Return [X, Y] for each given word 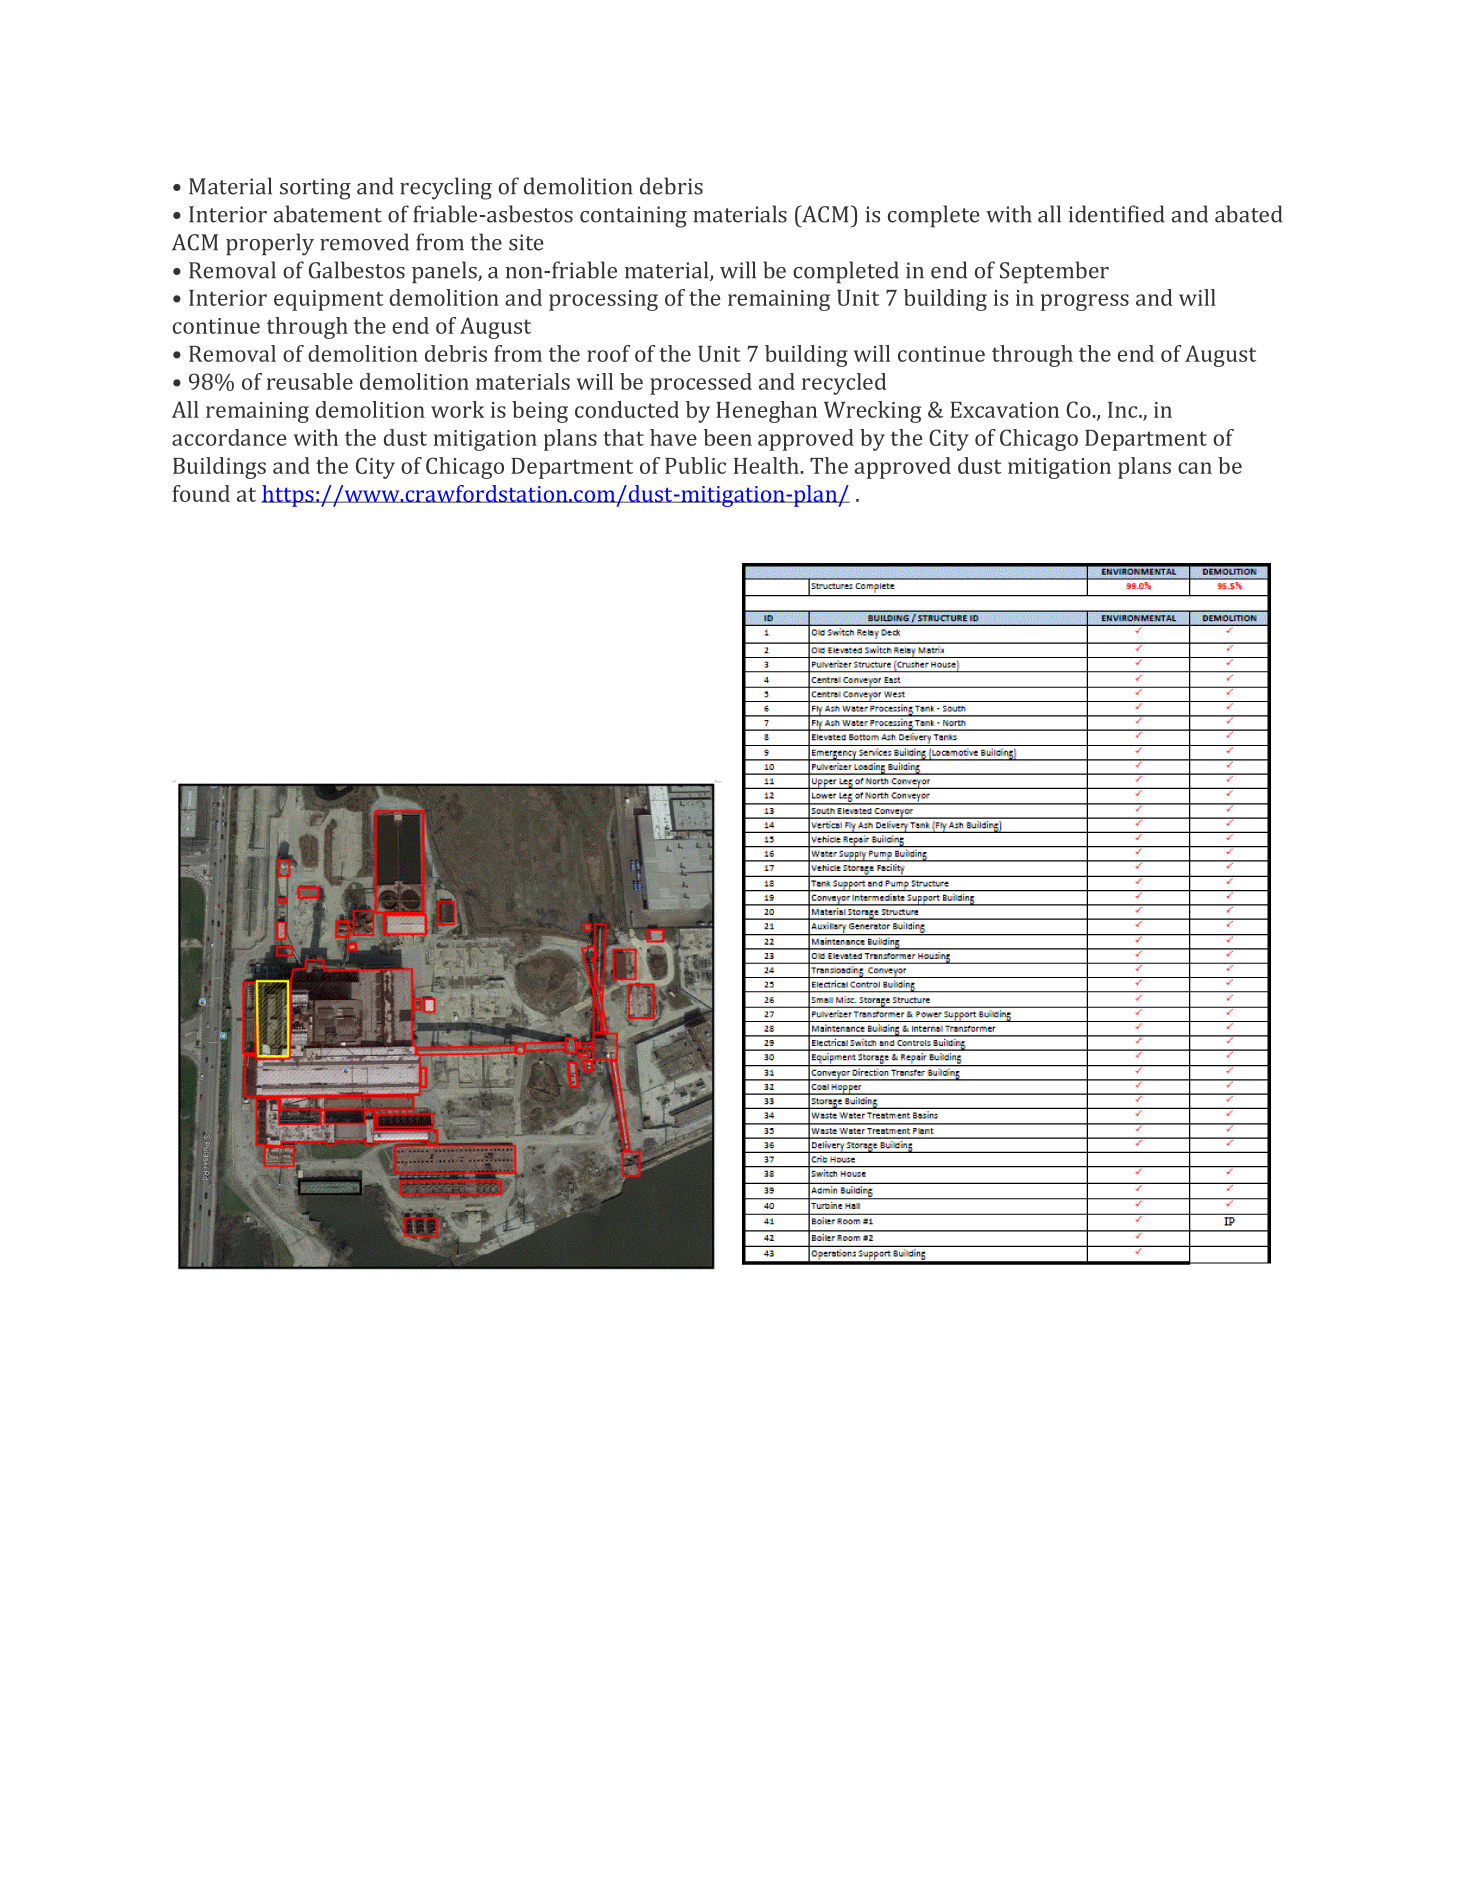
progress [1085, 302]
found [201, 493]
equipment [328, 300]
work [458, 409]
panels [445, 272]
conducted [627, 409]
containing [633, 217]
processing [603, 300]
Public [695, 465]
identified [1117, 214]
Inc [1124, 410]
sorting [315, 189]
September [1054, 272]
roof [608, 353]
